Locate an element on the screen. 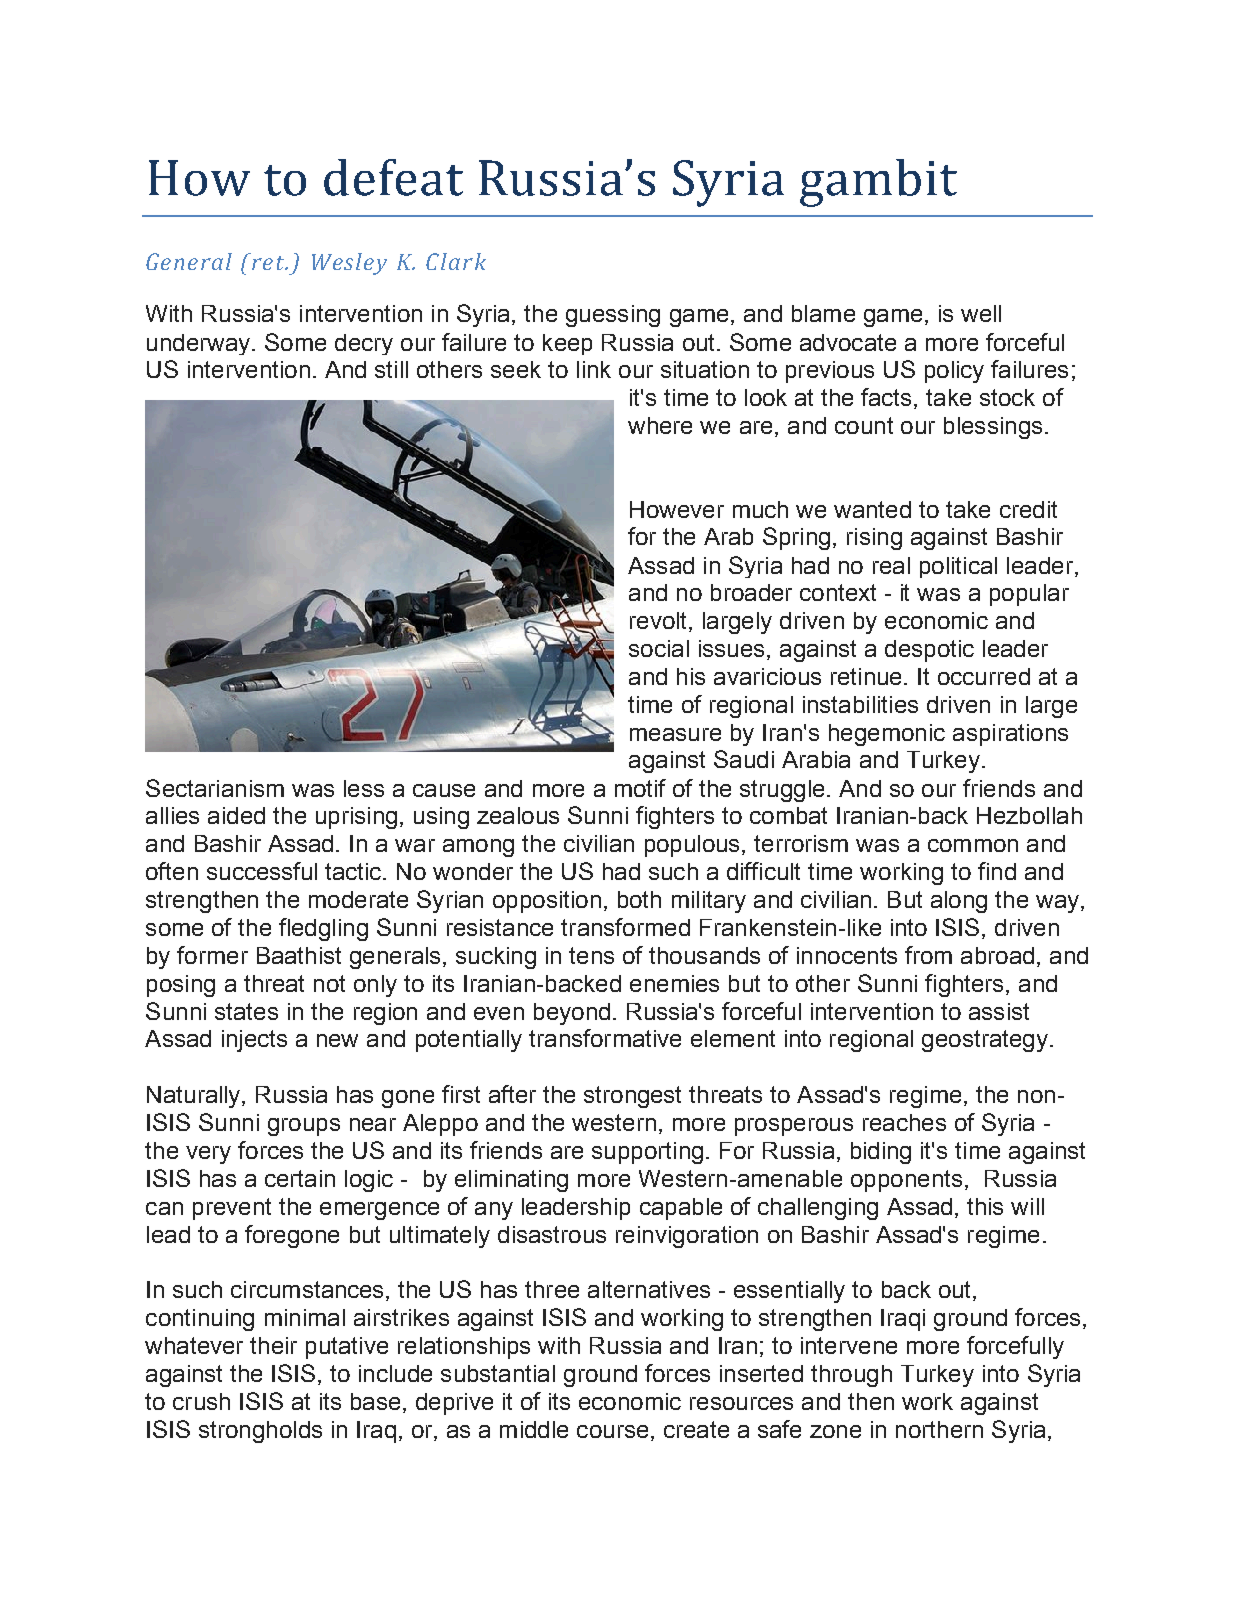 This screenshot has width=1236, height=1600. successful is located at coordinates (262, 871).
